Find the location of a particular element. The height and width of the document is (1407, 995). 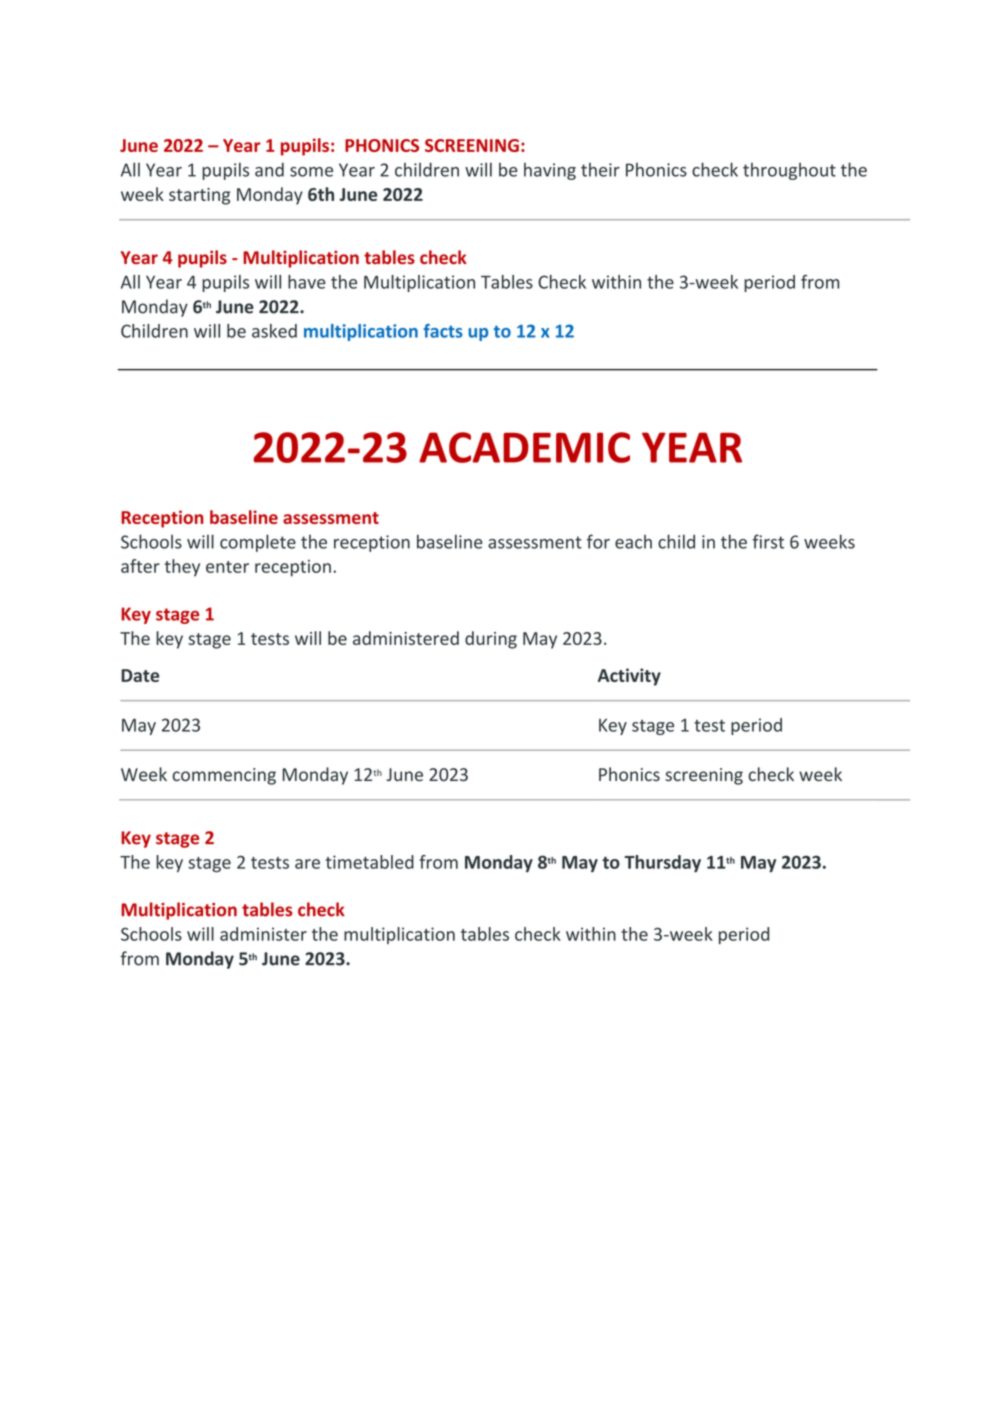

are is located at coordinates (307, 864).
